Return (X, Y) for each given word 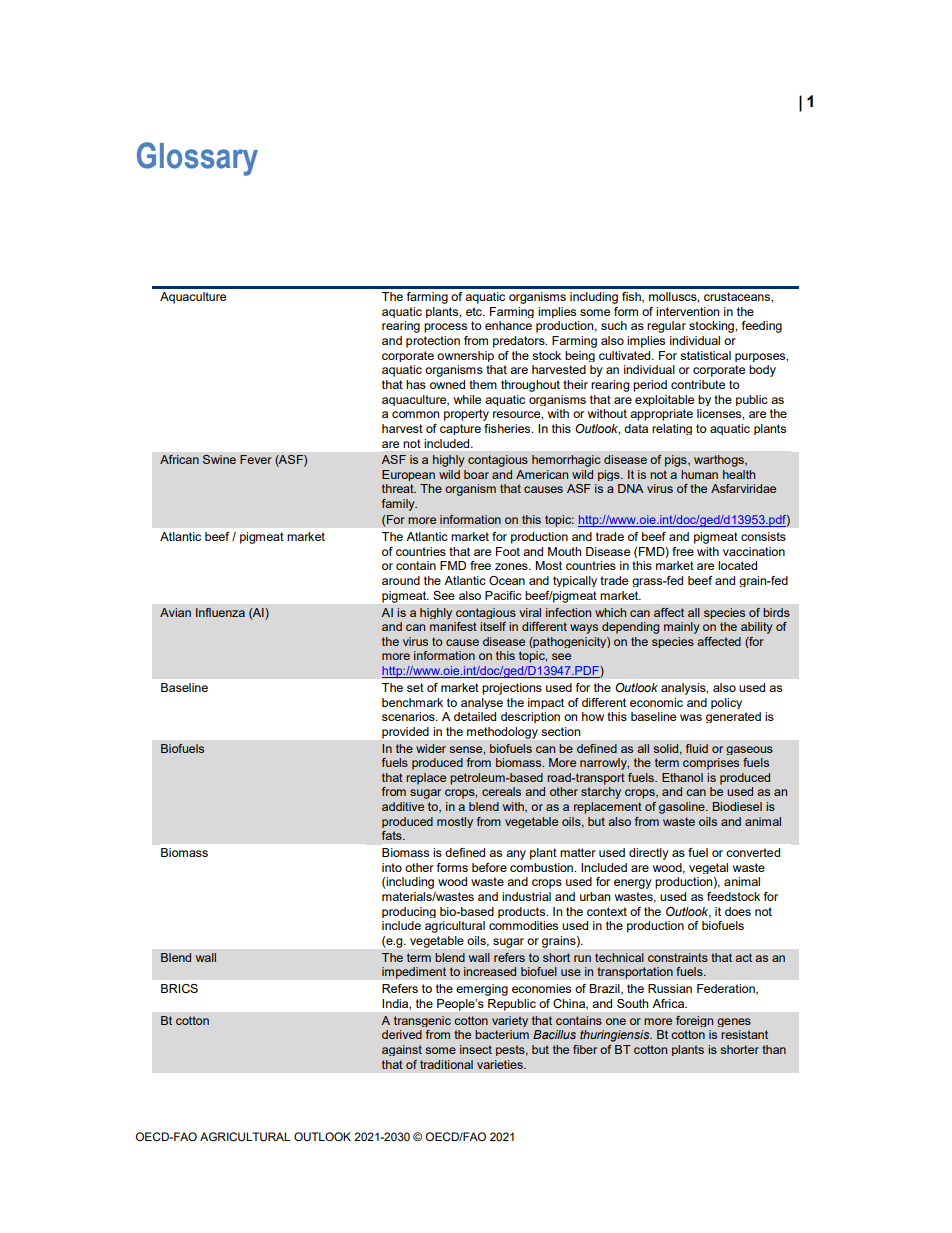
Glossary (197, 159)
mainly (682, 628)
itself (493, 626)
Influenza (220, 612)
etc (475, 311)
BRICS (179, 988)
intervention (687, 311)
